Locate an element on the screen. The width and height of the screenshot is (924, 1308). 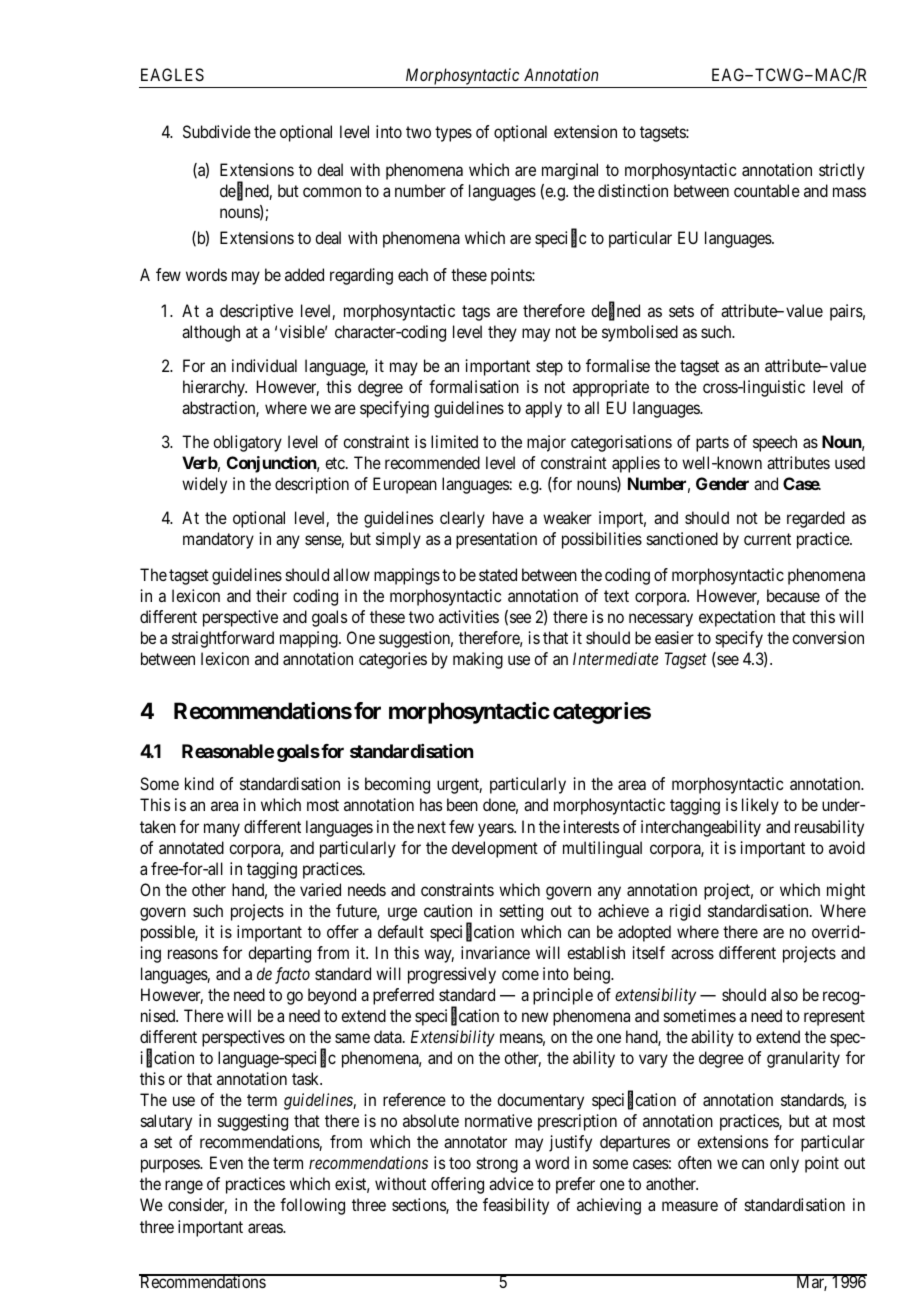
obligatory is located at coordinates (247, 443).
